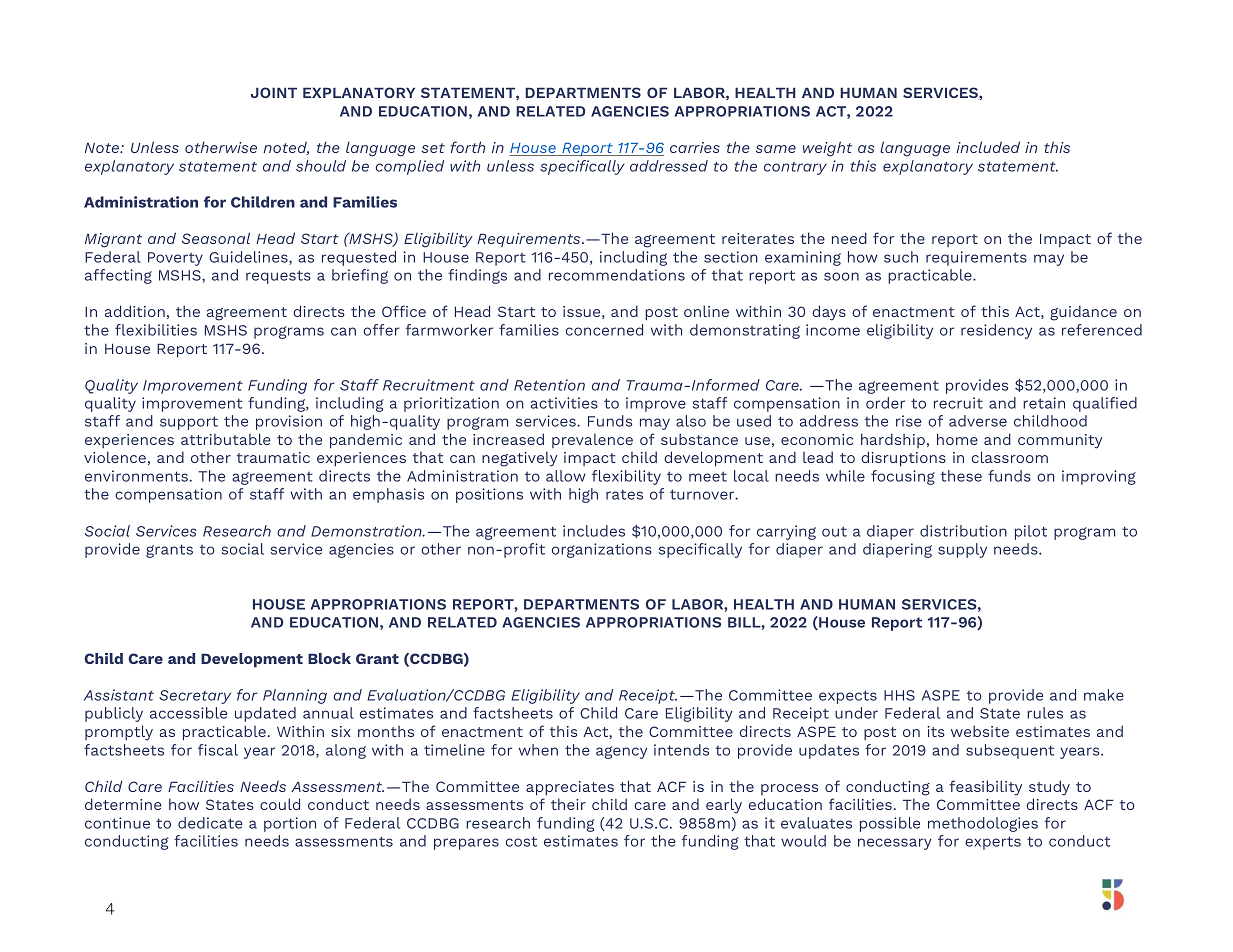 Image resolution: width=1233 pixels, height=952 pixels. Describe the element at coordinates (226, 439) in the document. I see `attributable` at that location.
